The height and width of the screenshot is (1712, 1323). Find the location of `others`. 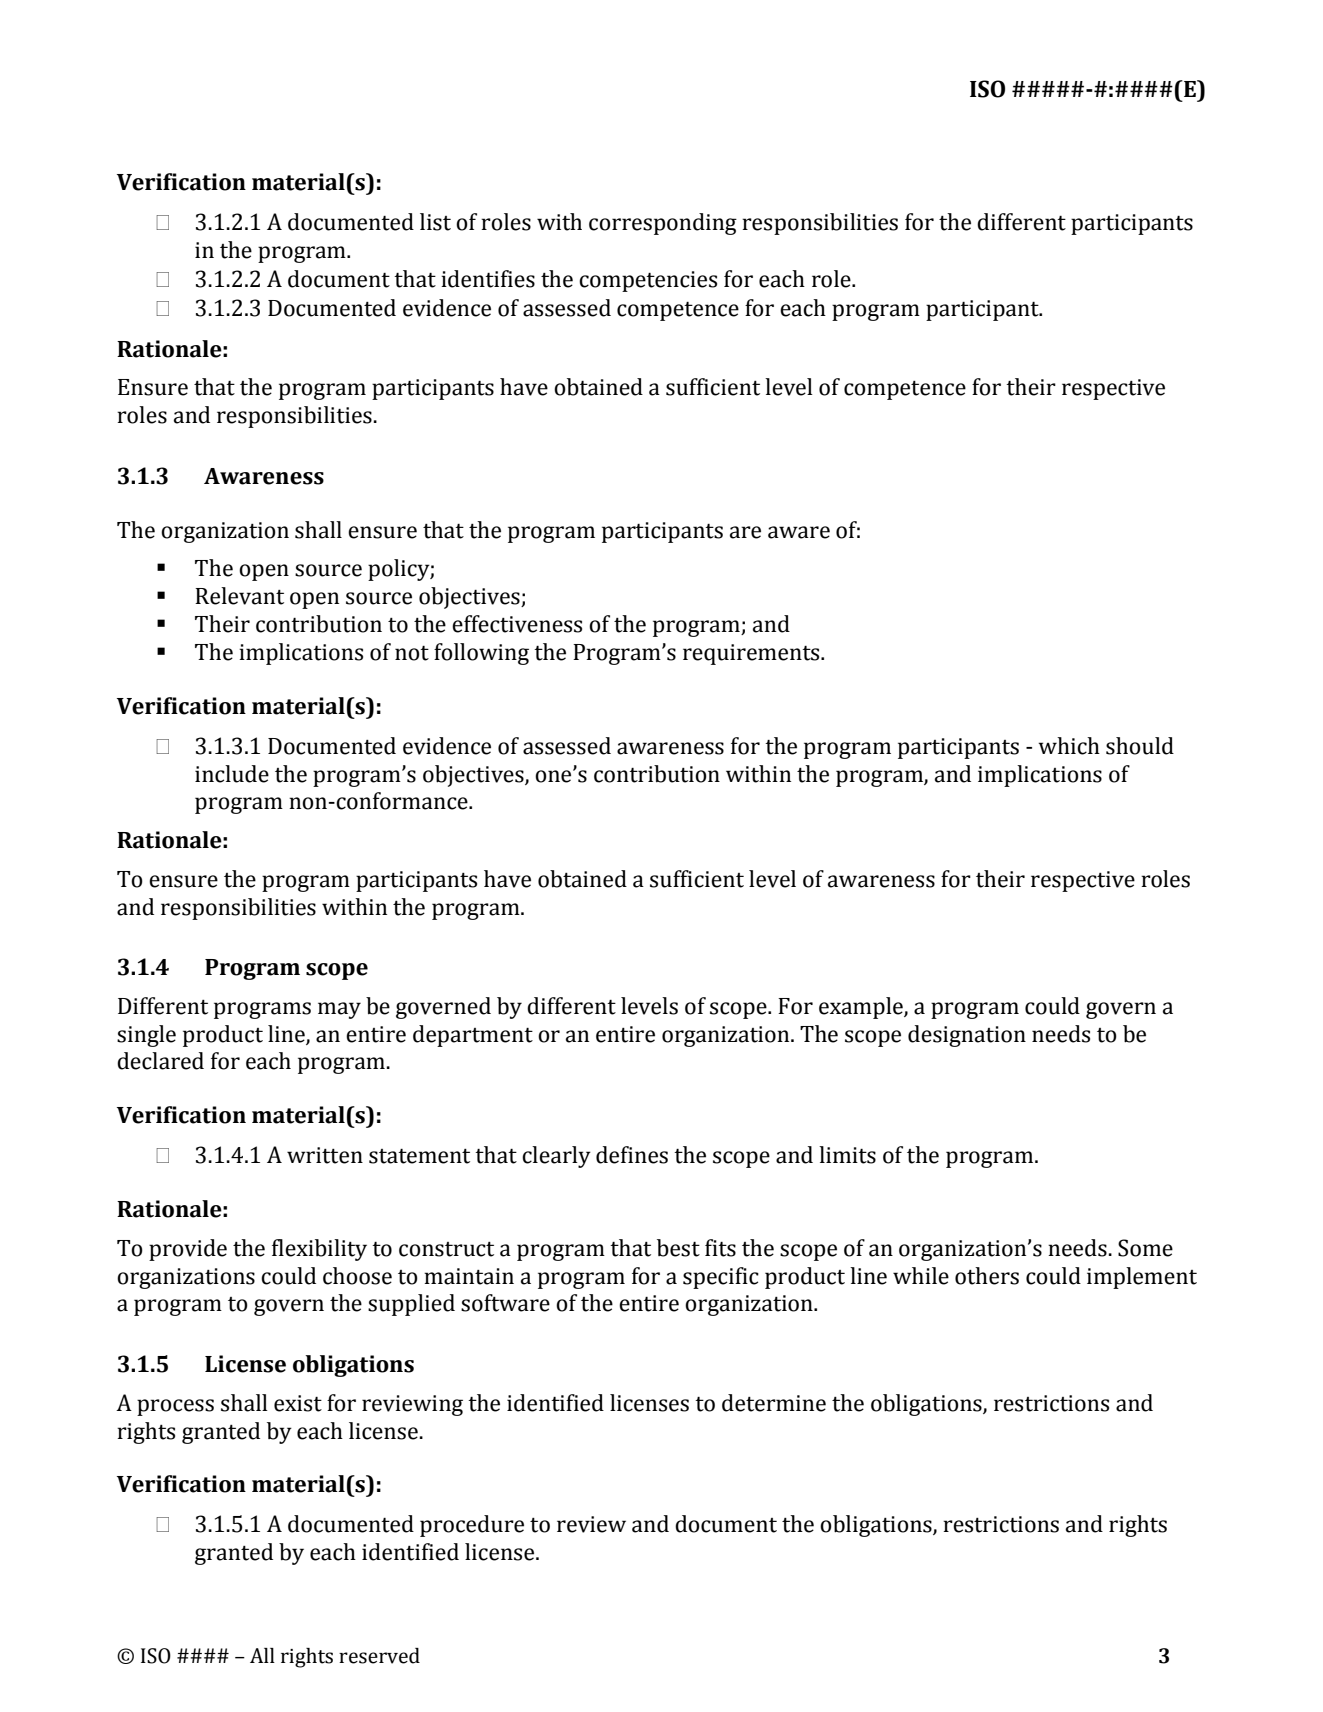

others is located at coordinates (987, 1276).
